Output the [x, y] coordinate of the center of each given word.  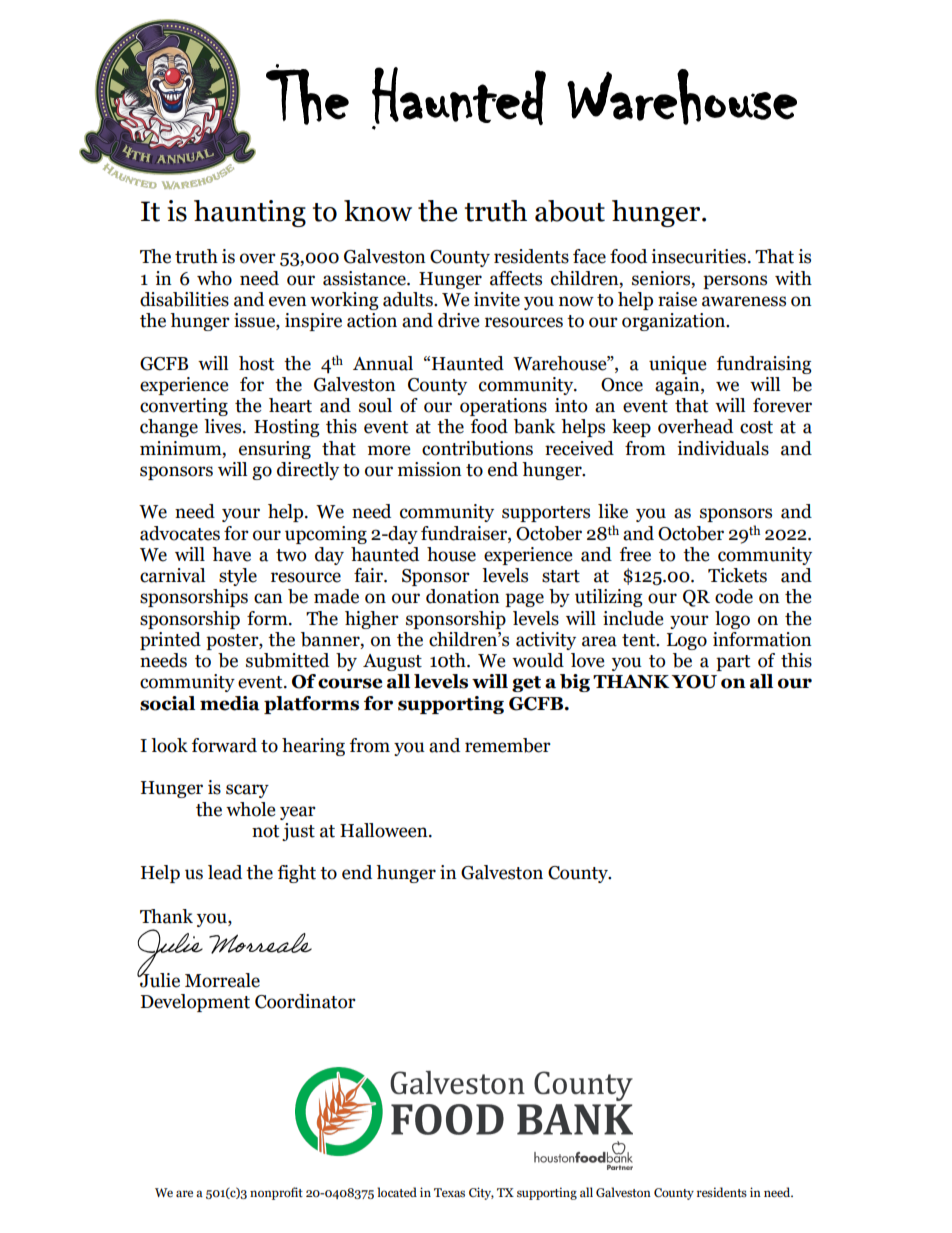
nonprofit [276, 1193]
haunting [250, 213]
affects [516, 278]
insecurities [698, 256]
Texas [449, 1192]
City [481, 1193]
